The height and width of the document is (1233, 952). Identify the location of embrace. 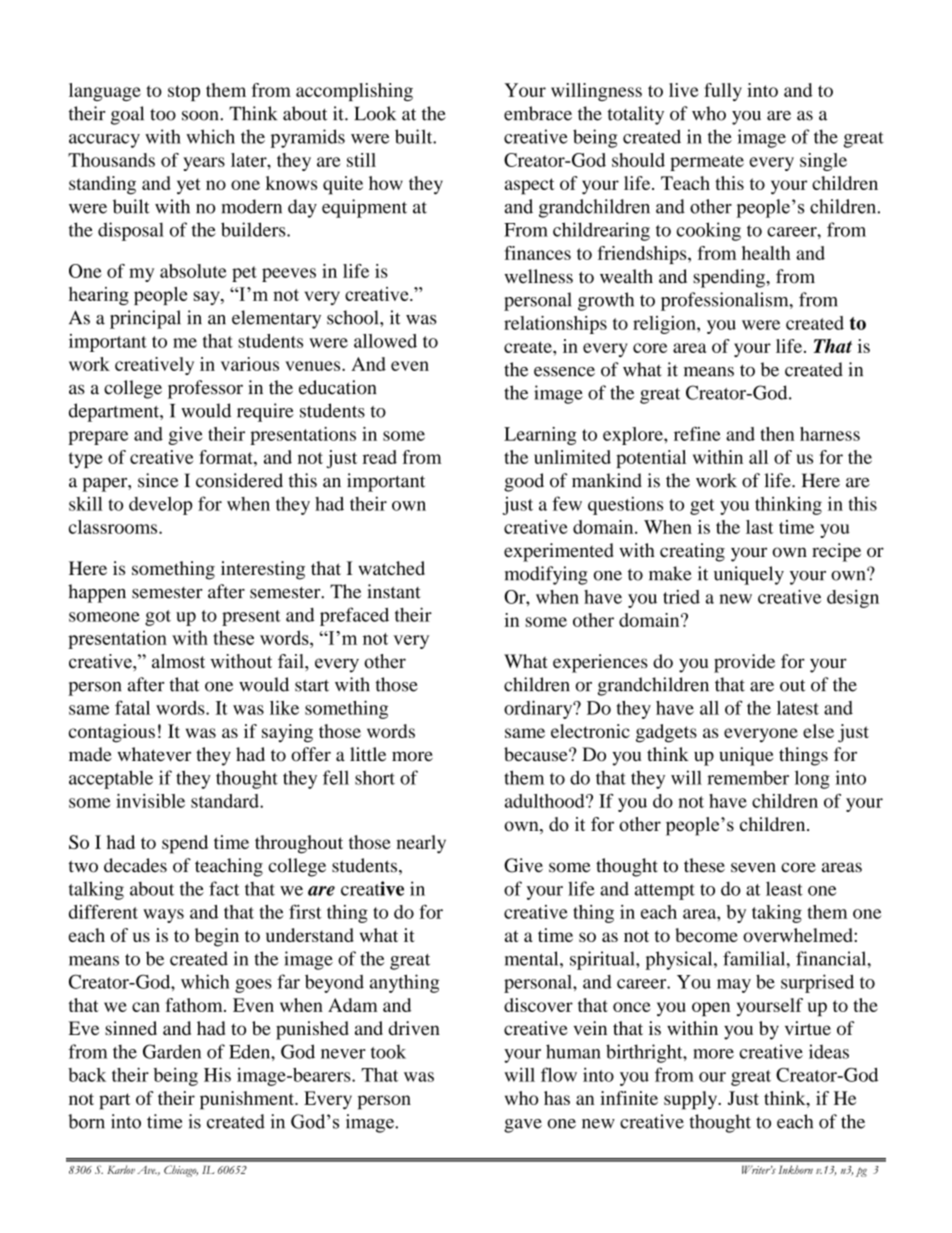
(538, 113).
